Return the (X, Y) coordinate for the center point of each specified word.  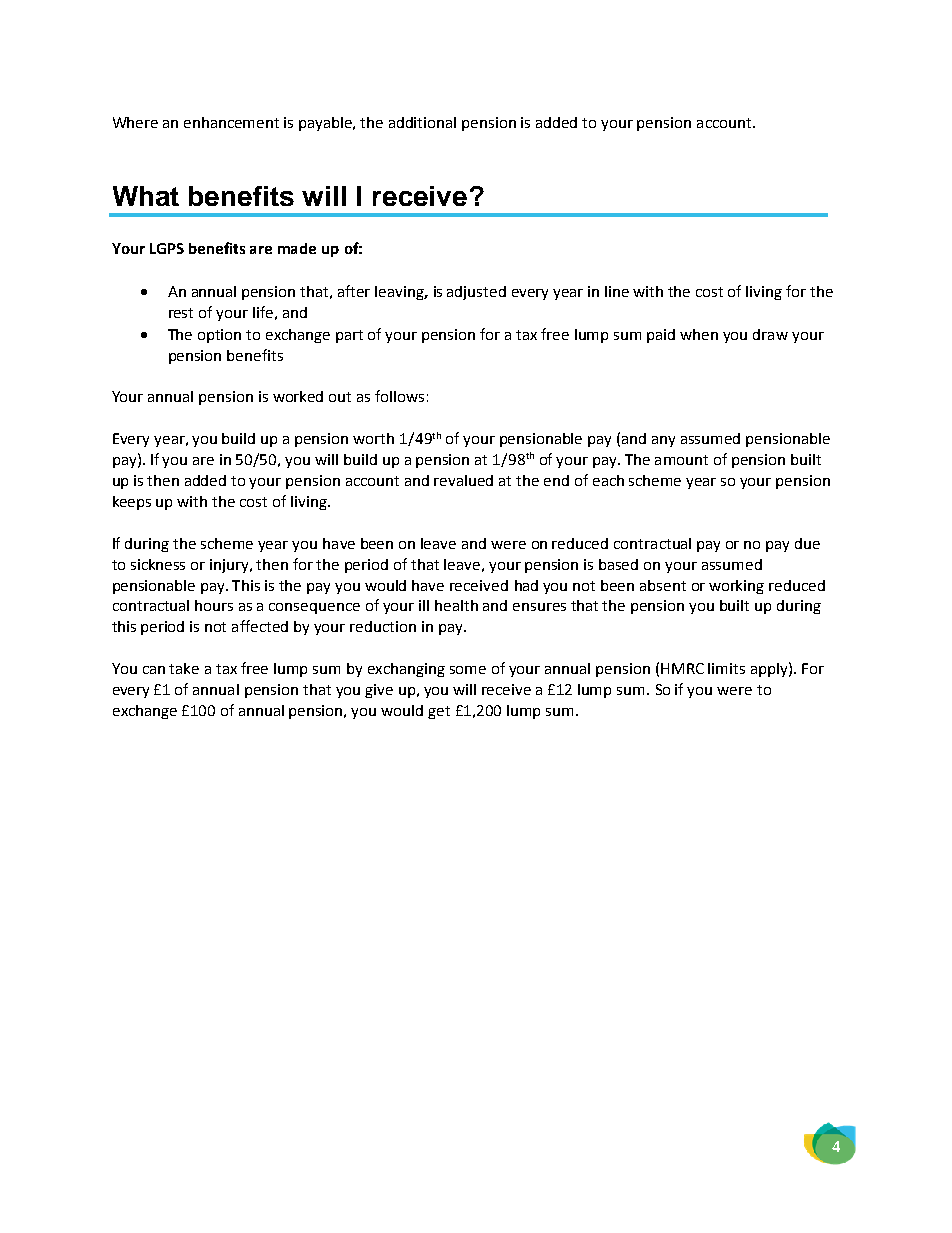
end (556, 480)
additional (422, 122)
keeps (132, 503)
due (807, 543)
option (219, 336)
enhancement (231, 122)
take (184, 668)
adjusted (476, 293)
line (617, 291)
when (699, 334)
